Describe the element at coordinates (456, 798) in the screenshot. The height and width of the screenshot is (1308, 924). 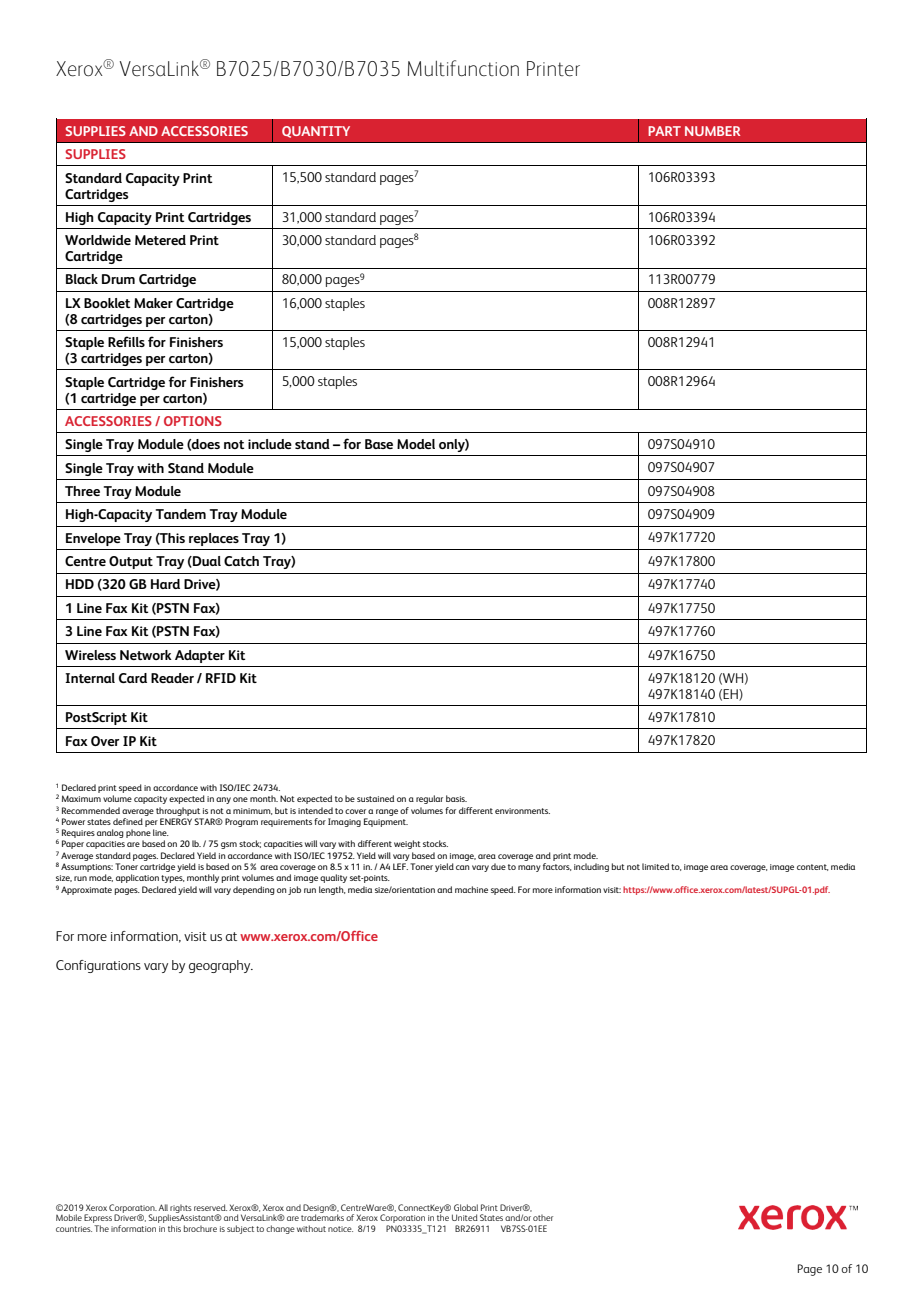
I see `basis` at that location.
